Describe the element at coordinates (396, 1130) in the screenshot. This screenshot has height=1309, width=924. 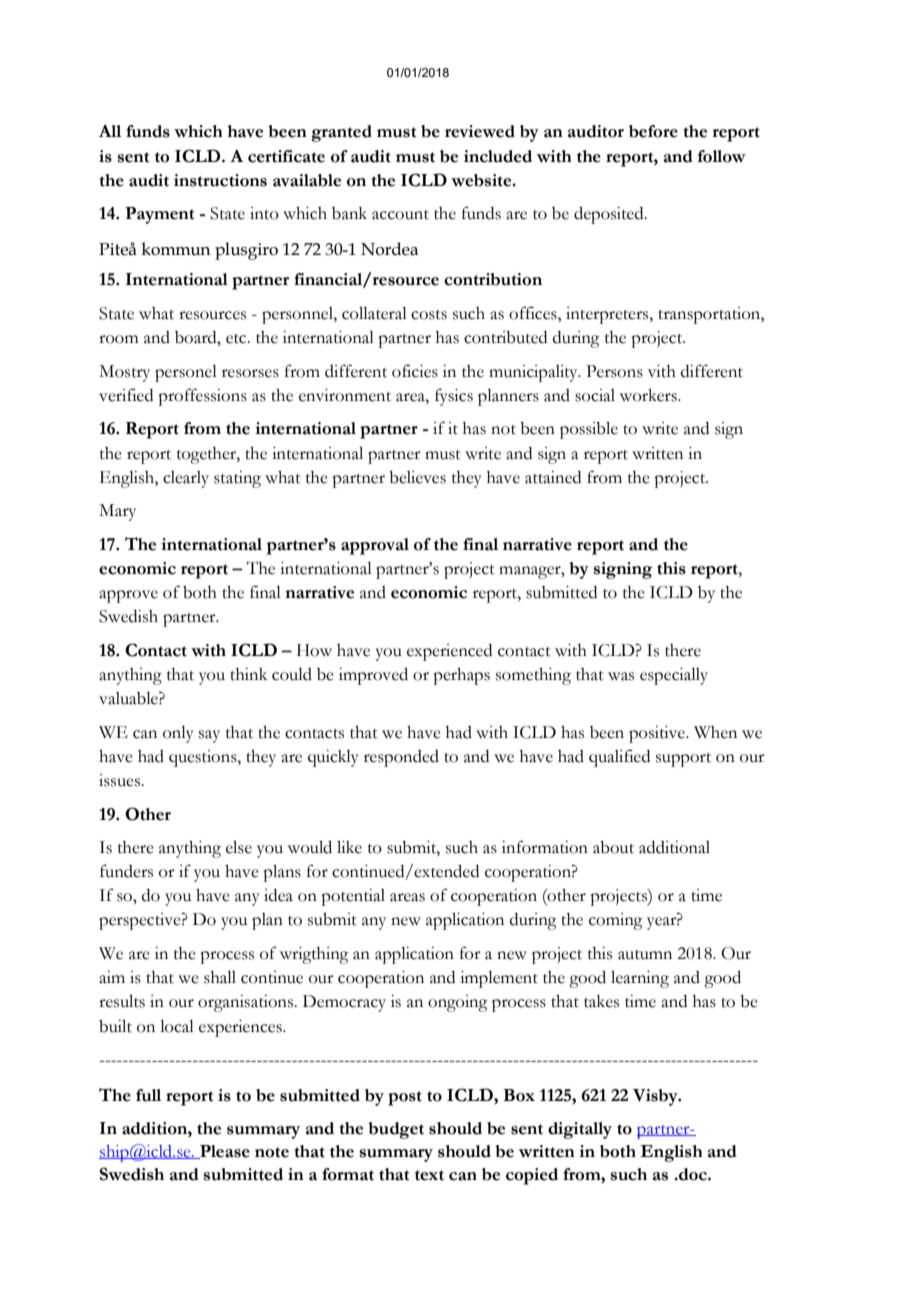
I see `budget` at that location.
